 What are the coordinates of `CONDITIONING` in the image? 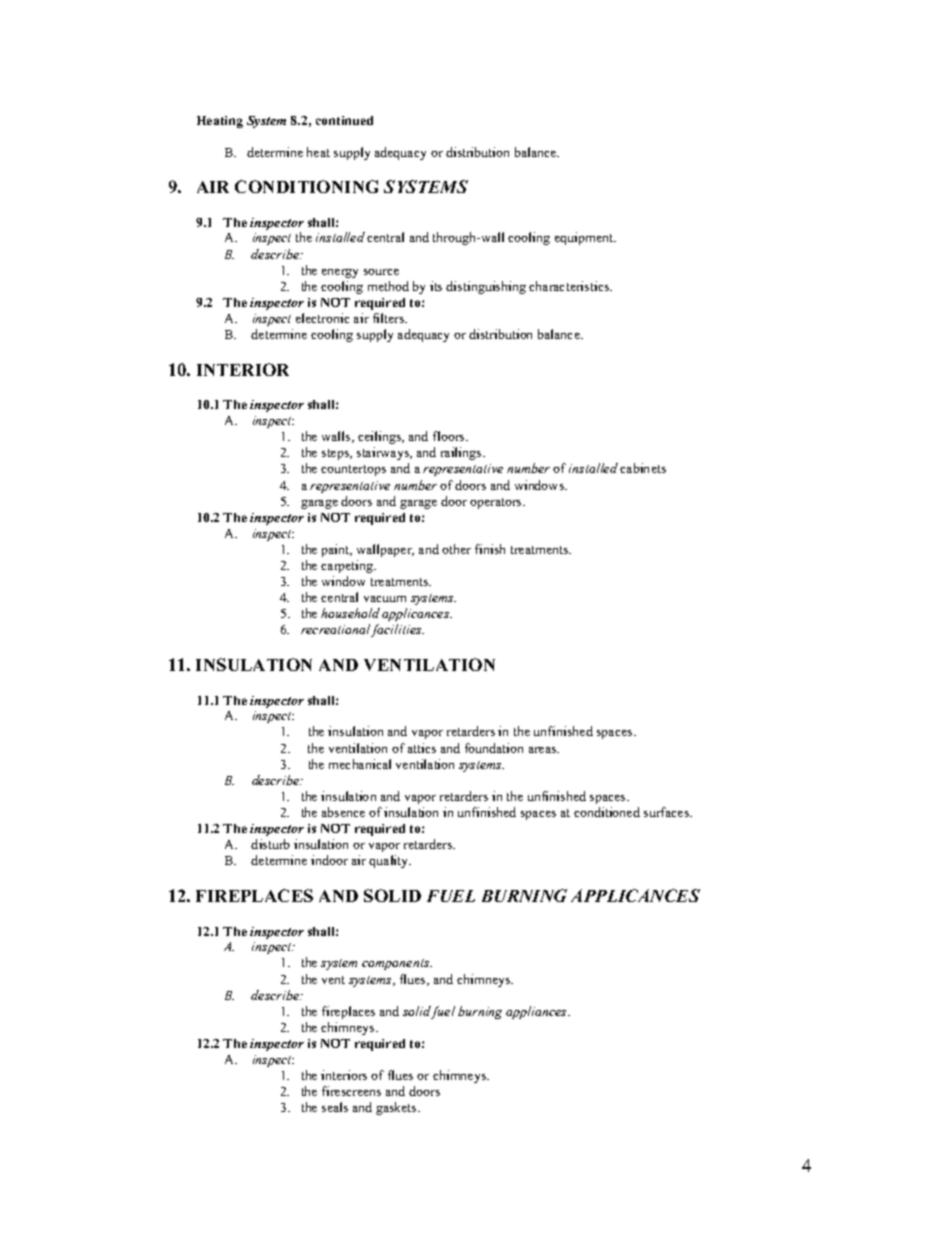 It's located at (306, 186).
